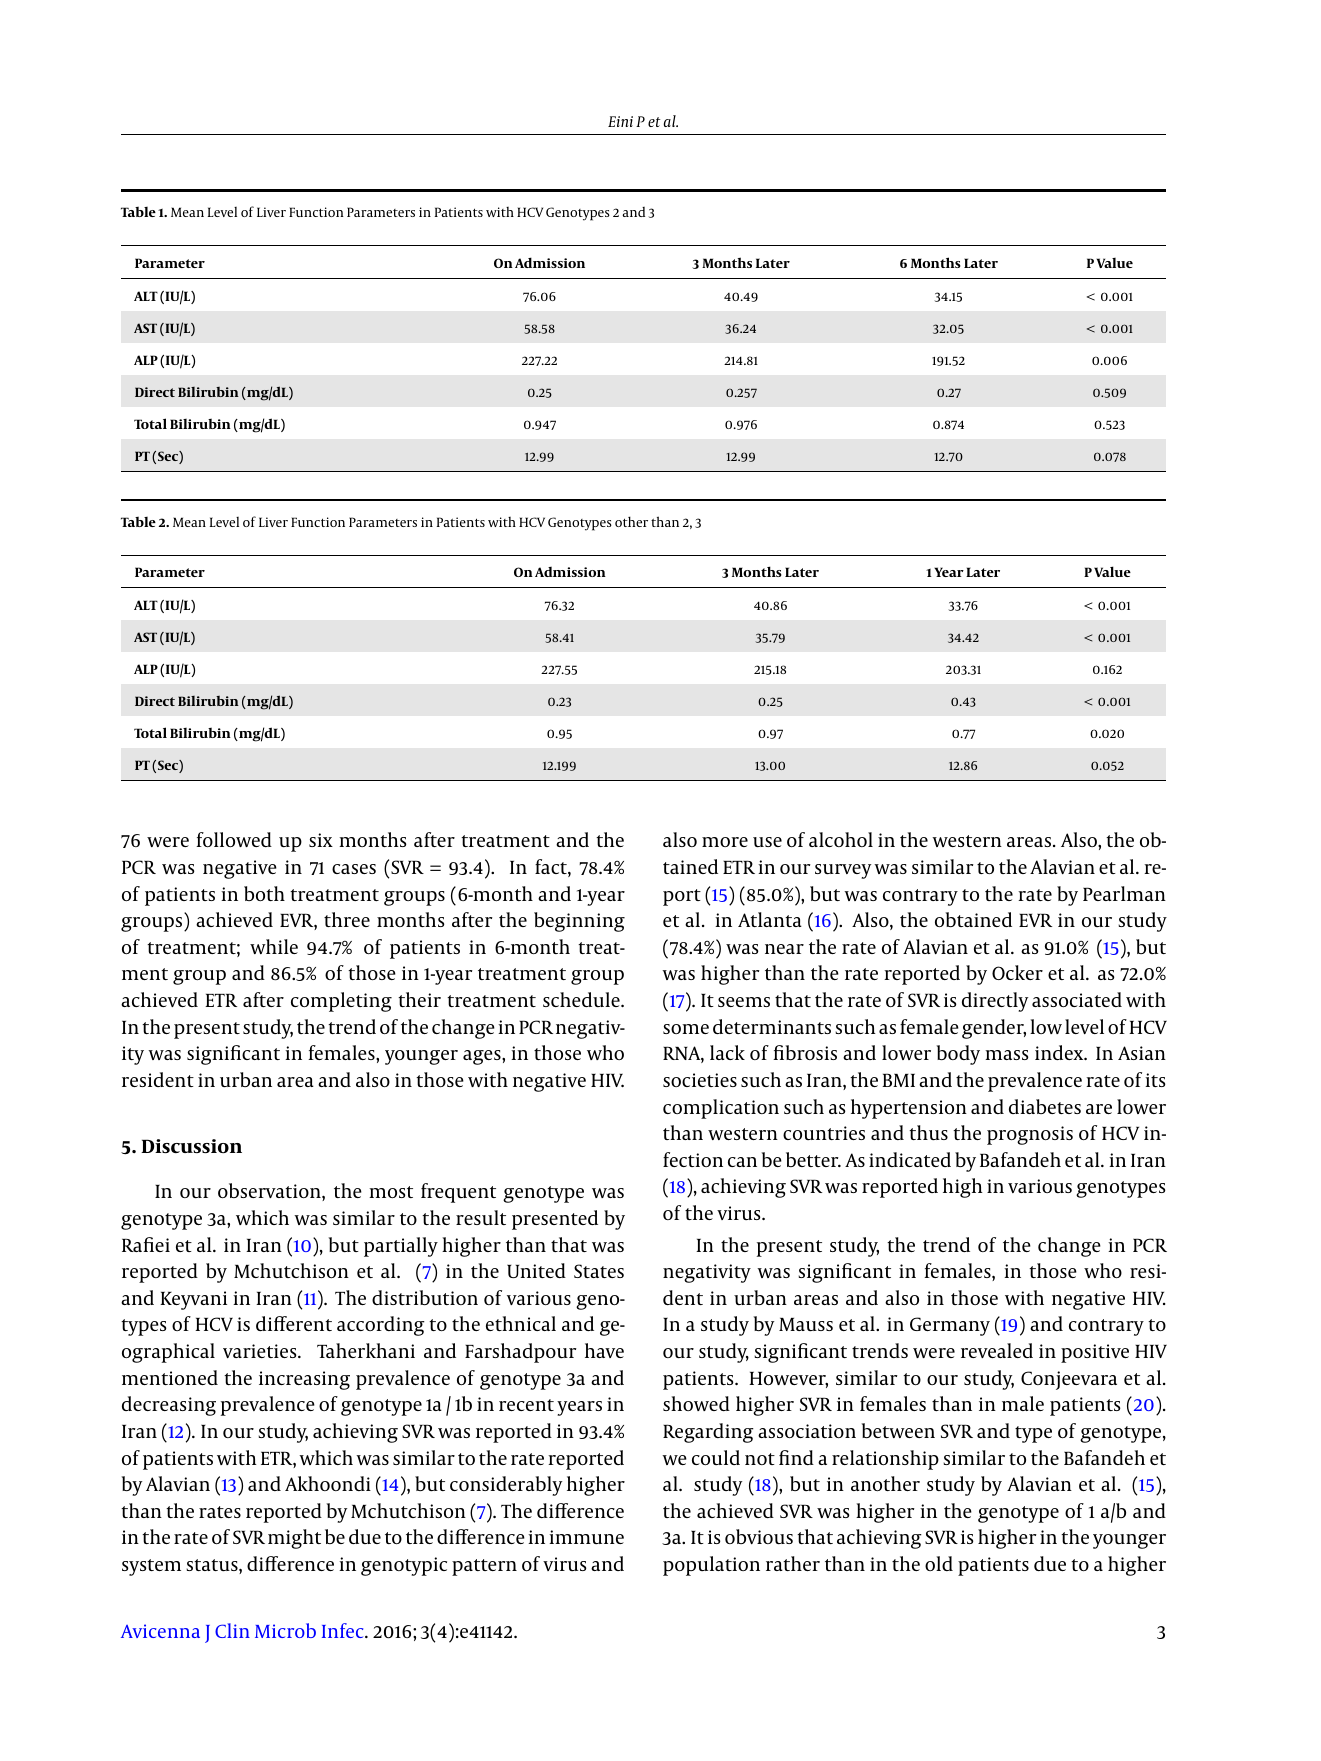 The image size is (1321, 1761). Describe the element at coordinates (270, 1192) in the screenshot. I see `observation` at that location.
